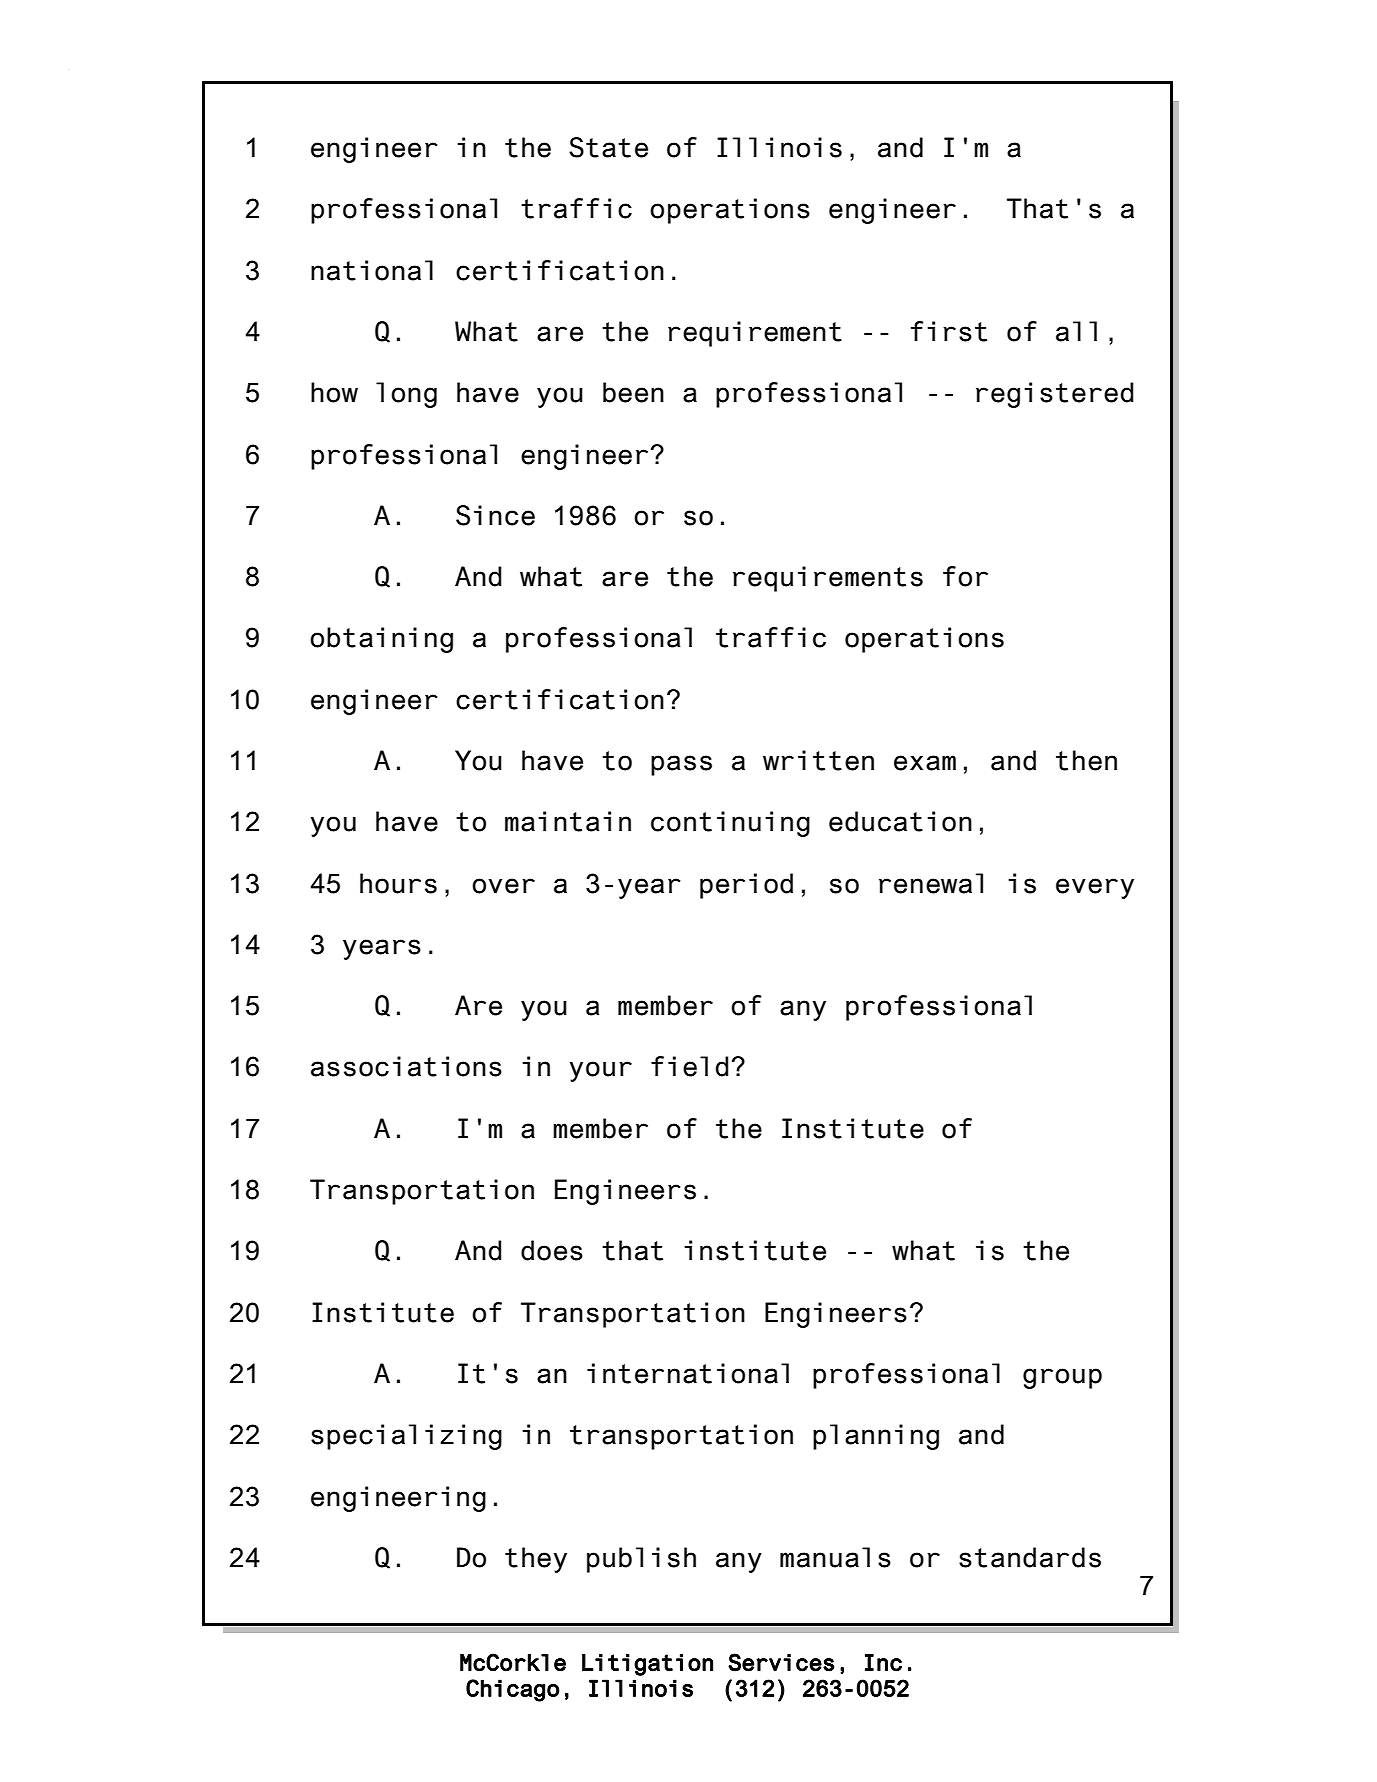 The image size is (1377, 1782). Describe the element at coordinates (495, 515) in the image. I see `Since` at that location.
